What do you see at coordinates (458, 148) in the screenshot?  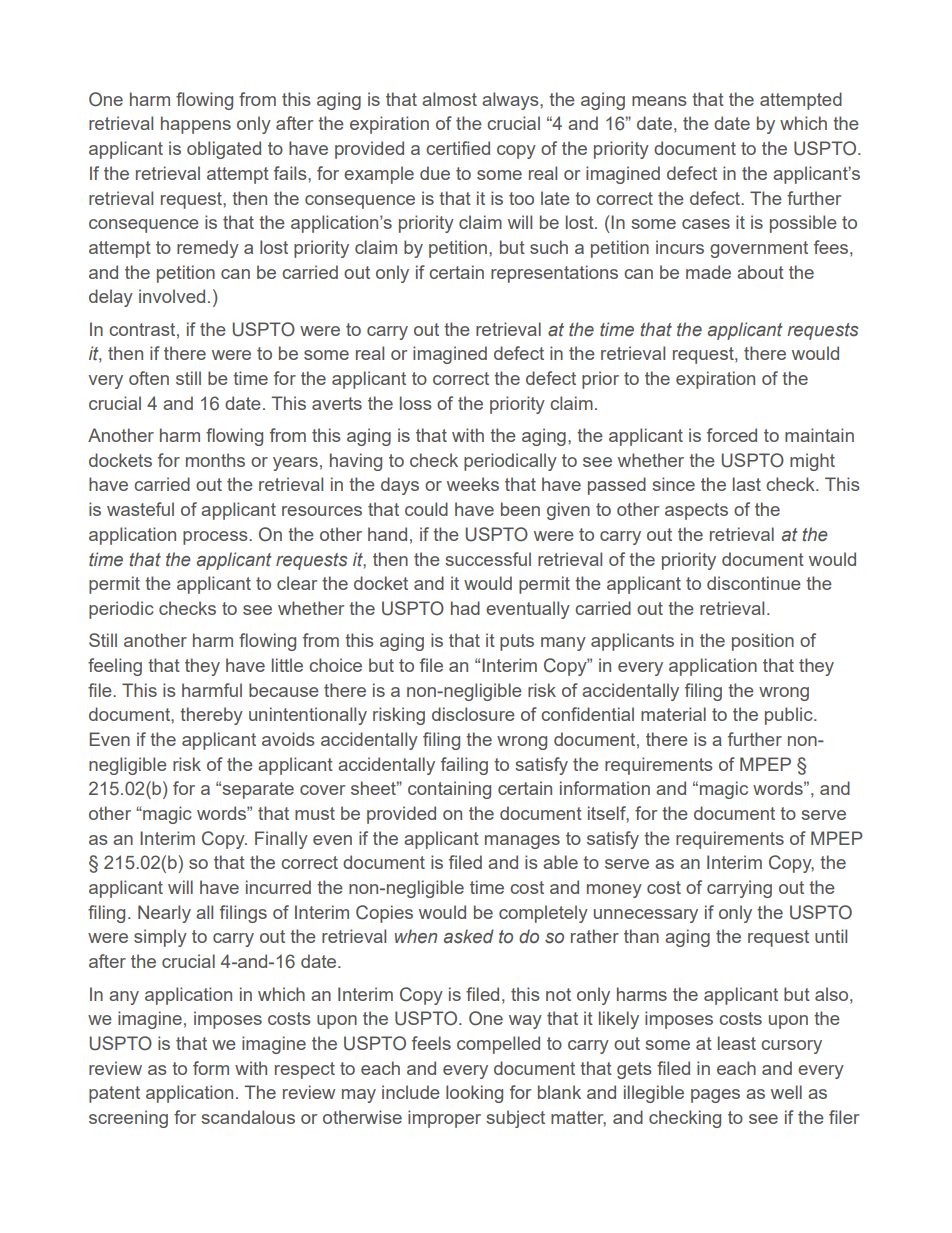 I see `certified` at bounding box center [458, 148].
